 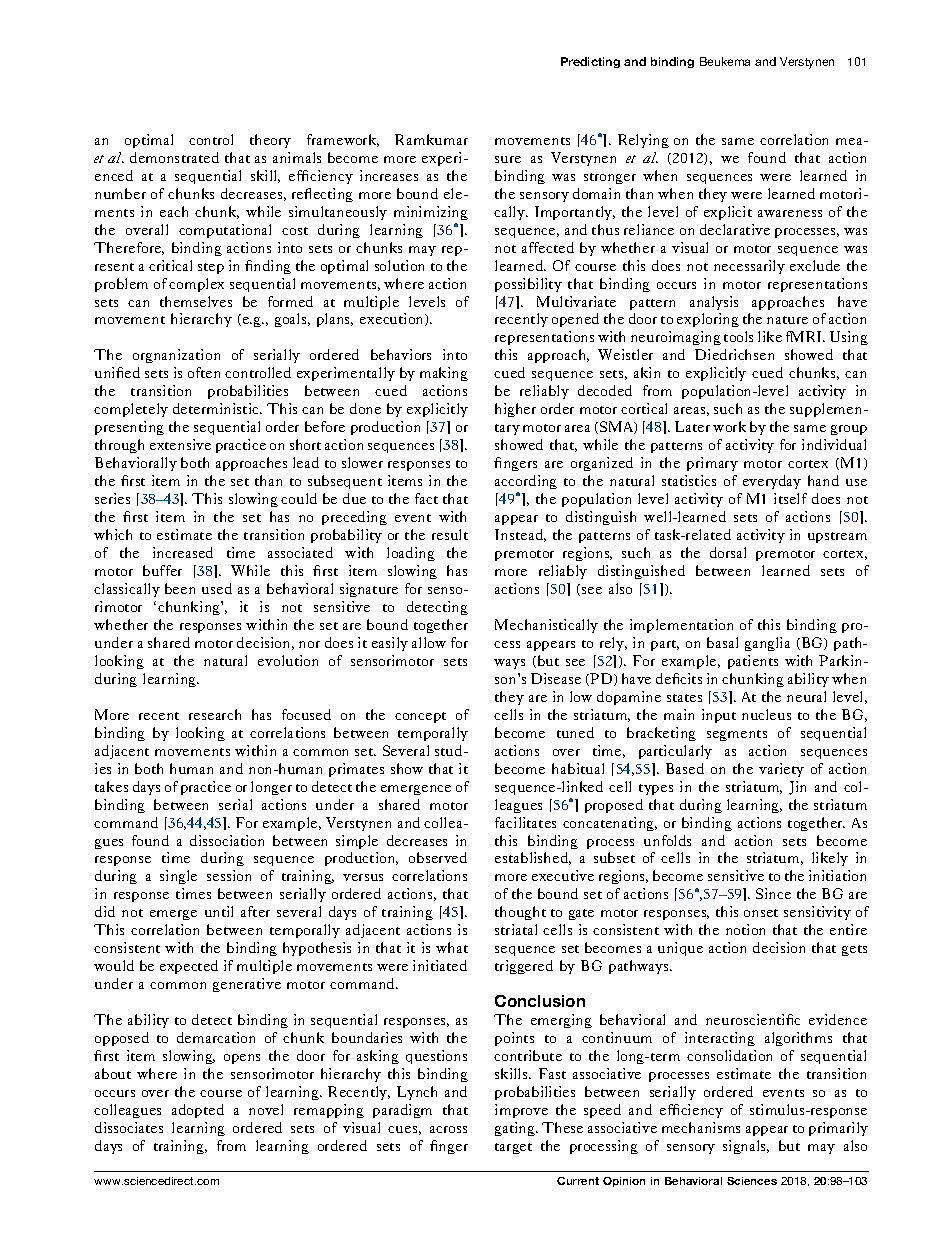 I want to click on awareness, so click(x=790, y=213).
